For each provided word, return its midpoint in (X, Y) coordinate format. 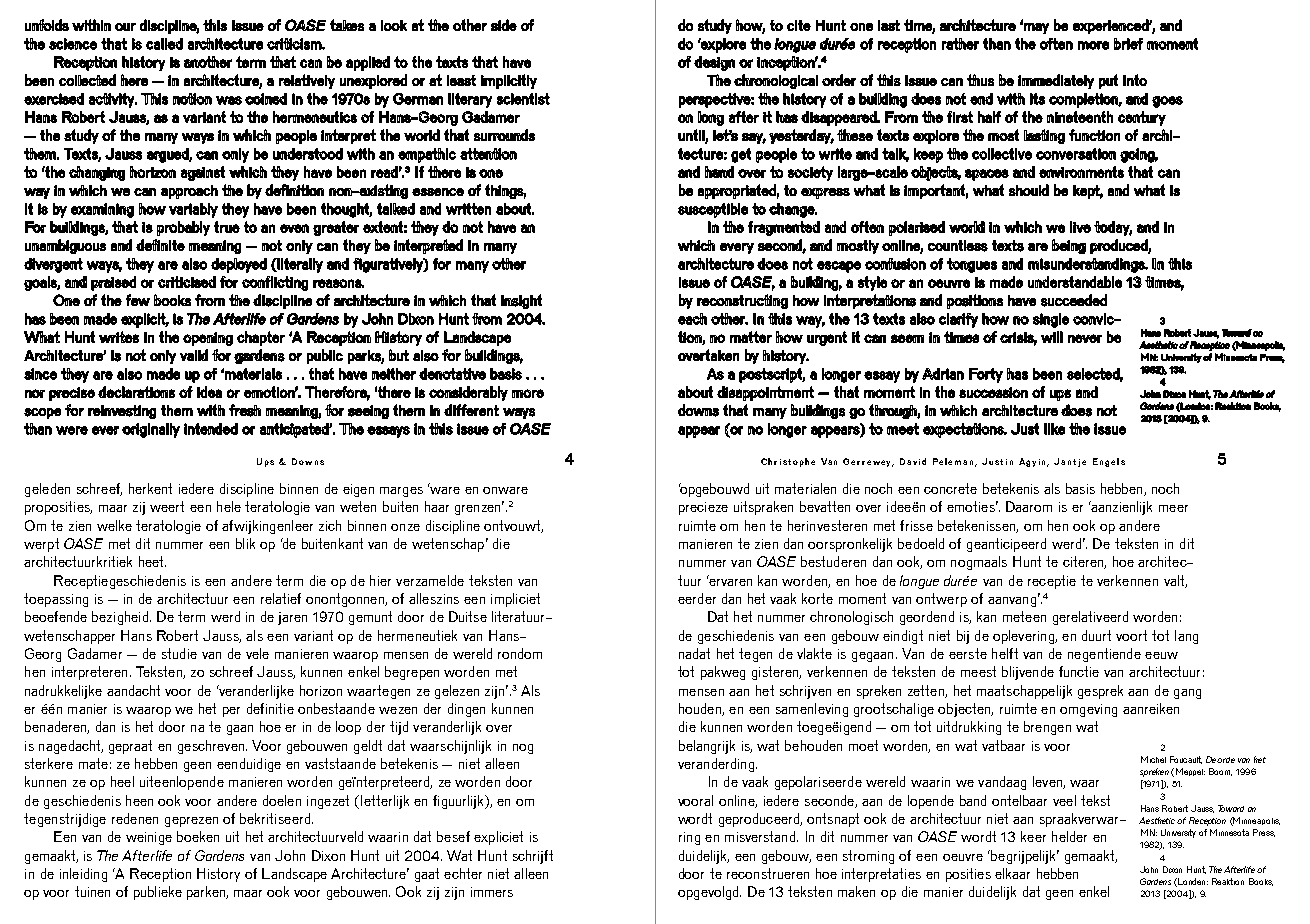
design (714, 63)
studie (179, 653)
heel (122, 781)
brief (1128, 44)
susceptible (713, 210)
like (1054, 429)
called (164, 44)
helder (1069, 836)
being (1069, 246)
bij (963, 637)
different (471, 410)
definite (160, 245)
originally (151, 430)
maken (856, 891)
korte (817, 598)
